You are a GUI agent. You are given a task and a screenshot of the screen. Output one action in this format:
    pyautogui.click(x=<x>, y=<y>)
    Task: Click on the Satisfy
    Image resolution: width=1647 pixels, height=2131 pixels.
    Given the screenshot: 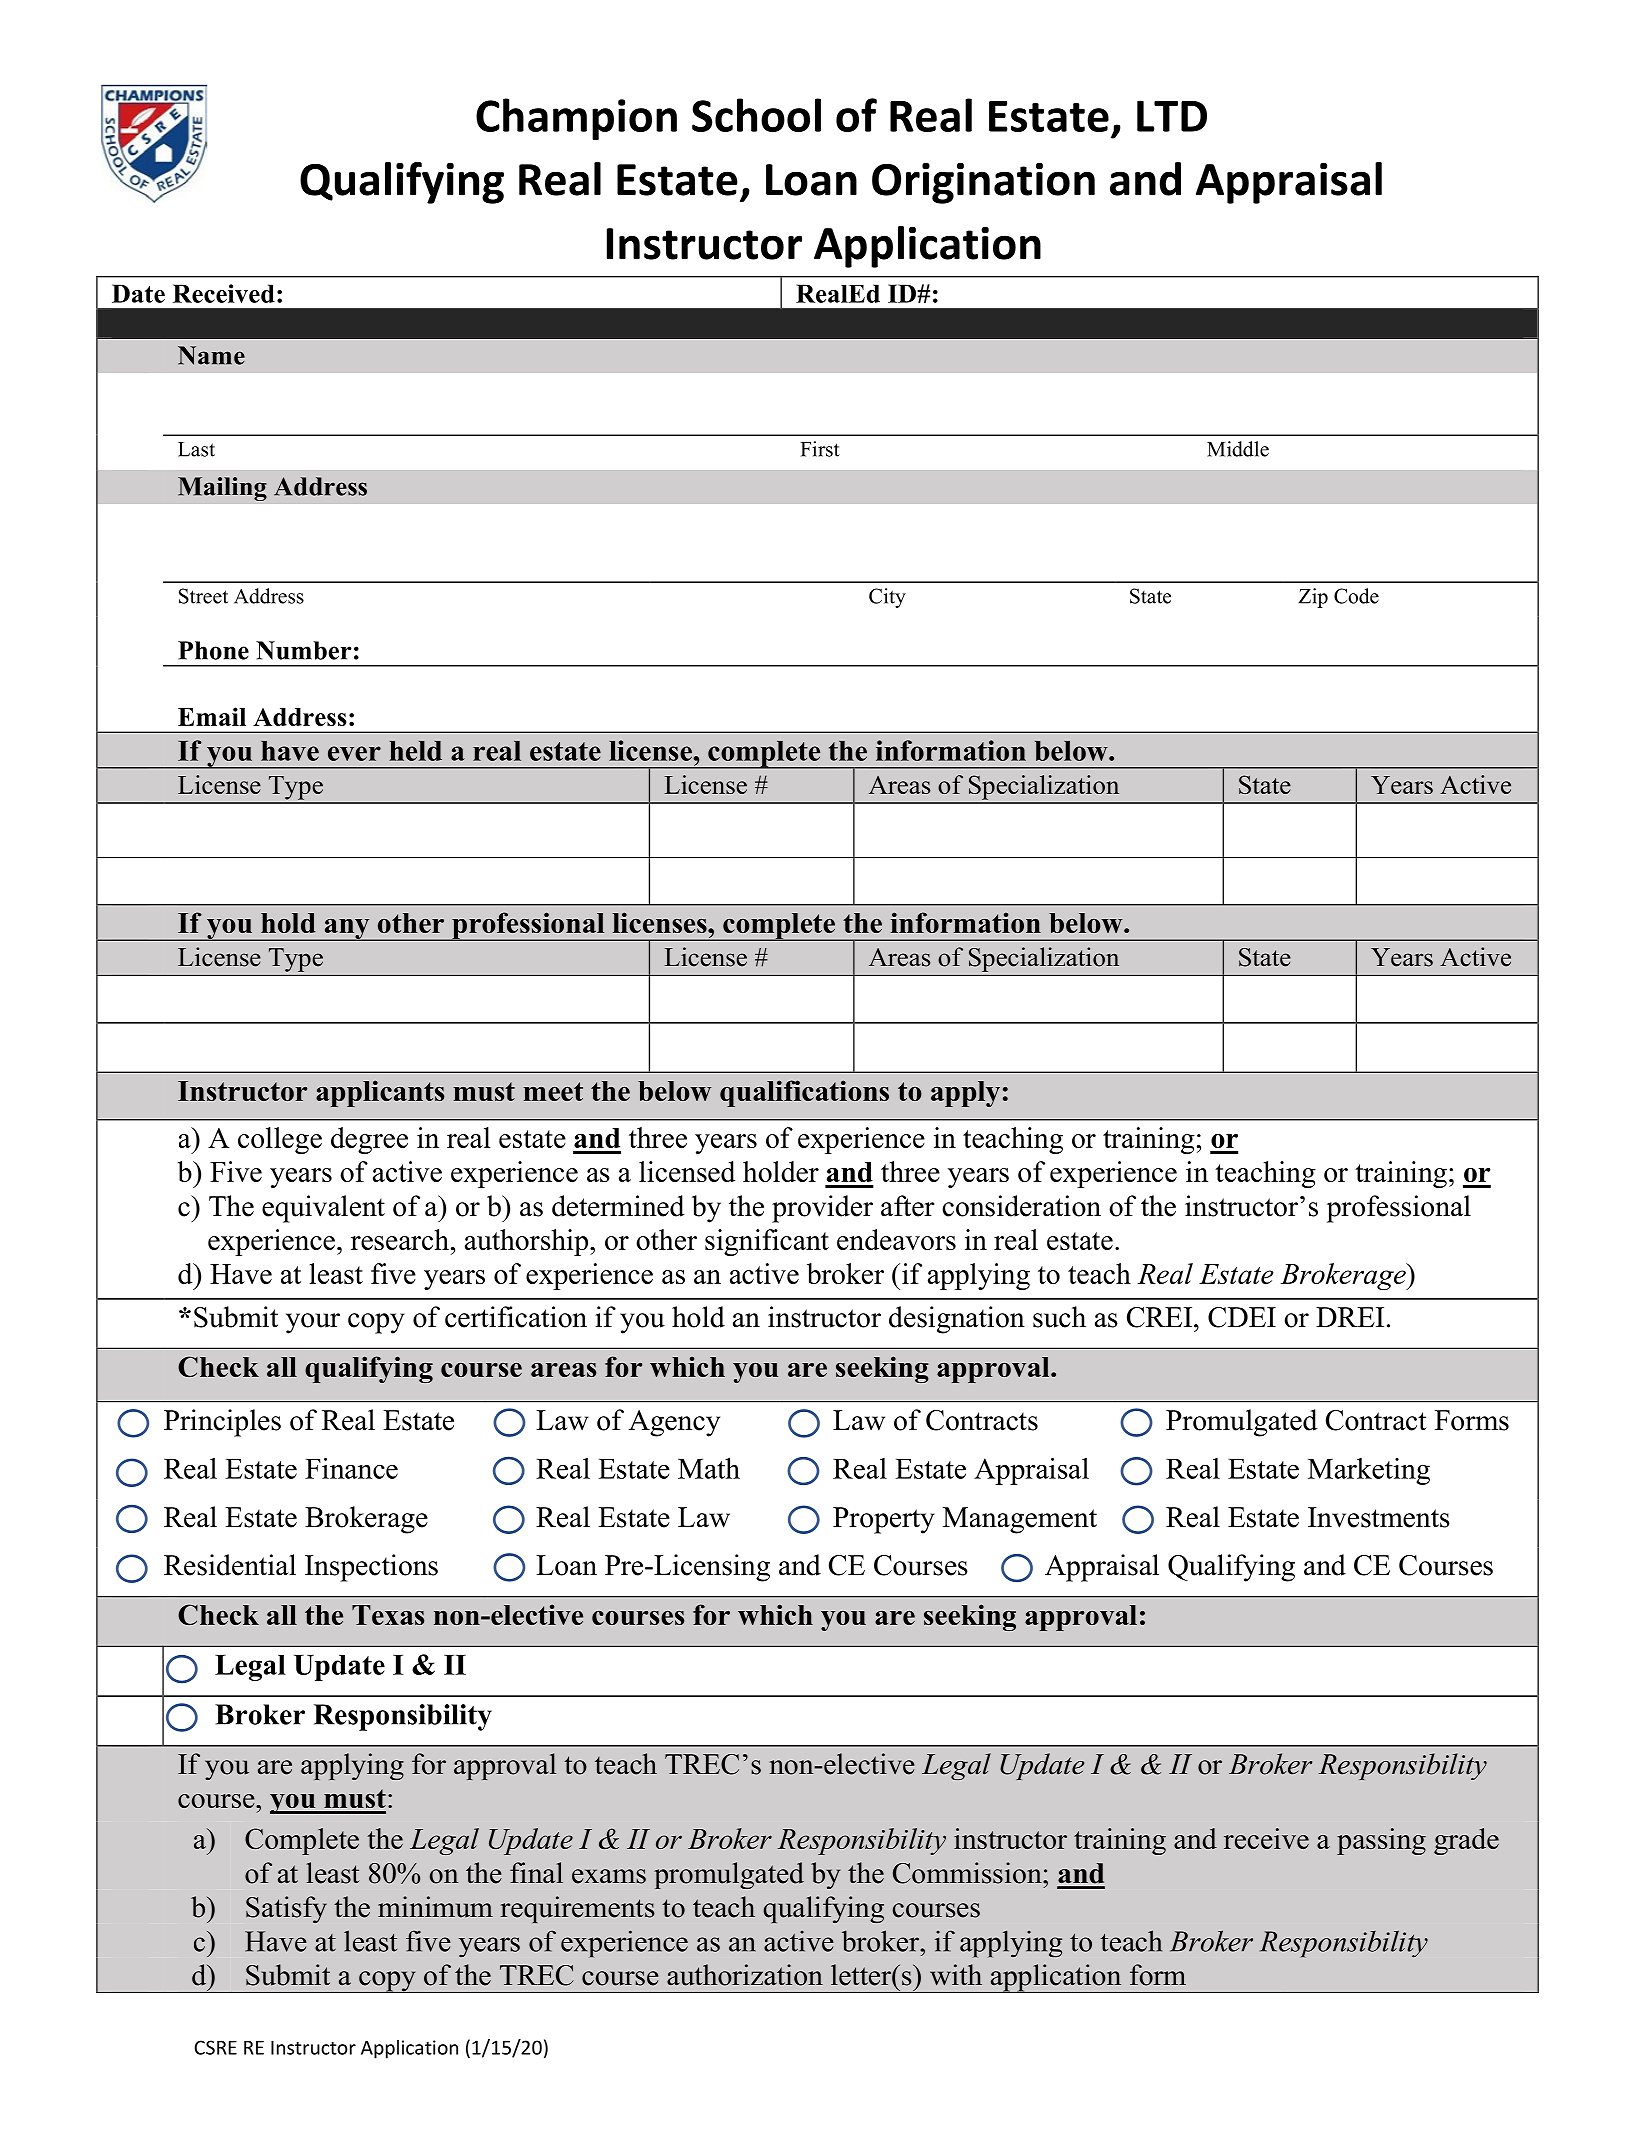 What is the action you would take?
    pyautogui.click(x=286, y=1909)
